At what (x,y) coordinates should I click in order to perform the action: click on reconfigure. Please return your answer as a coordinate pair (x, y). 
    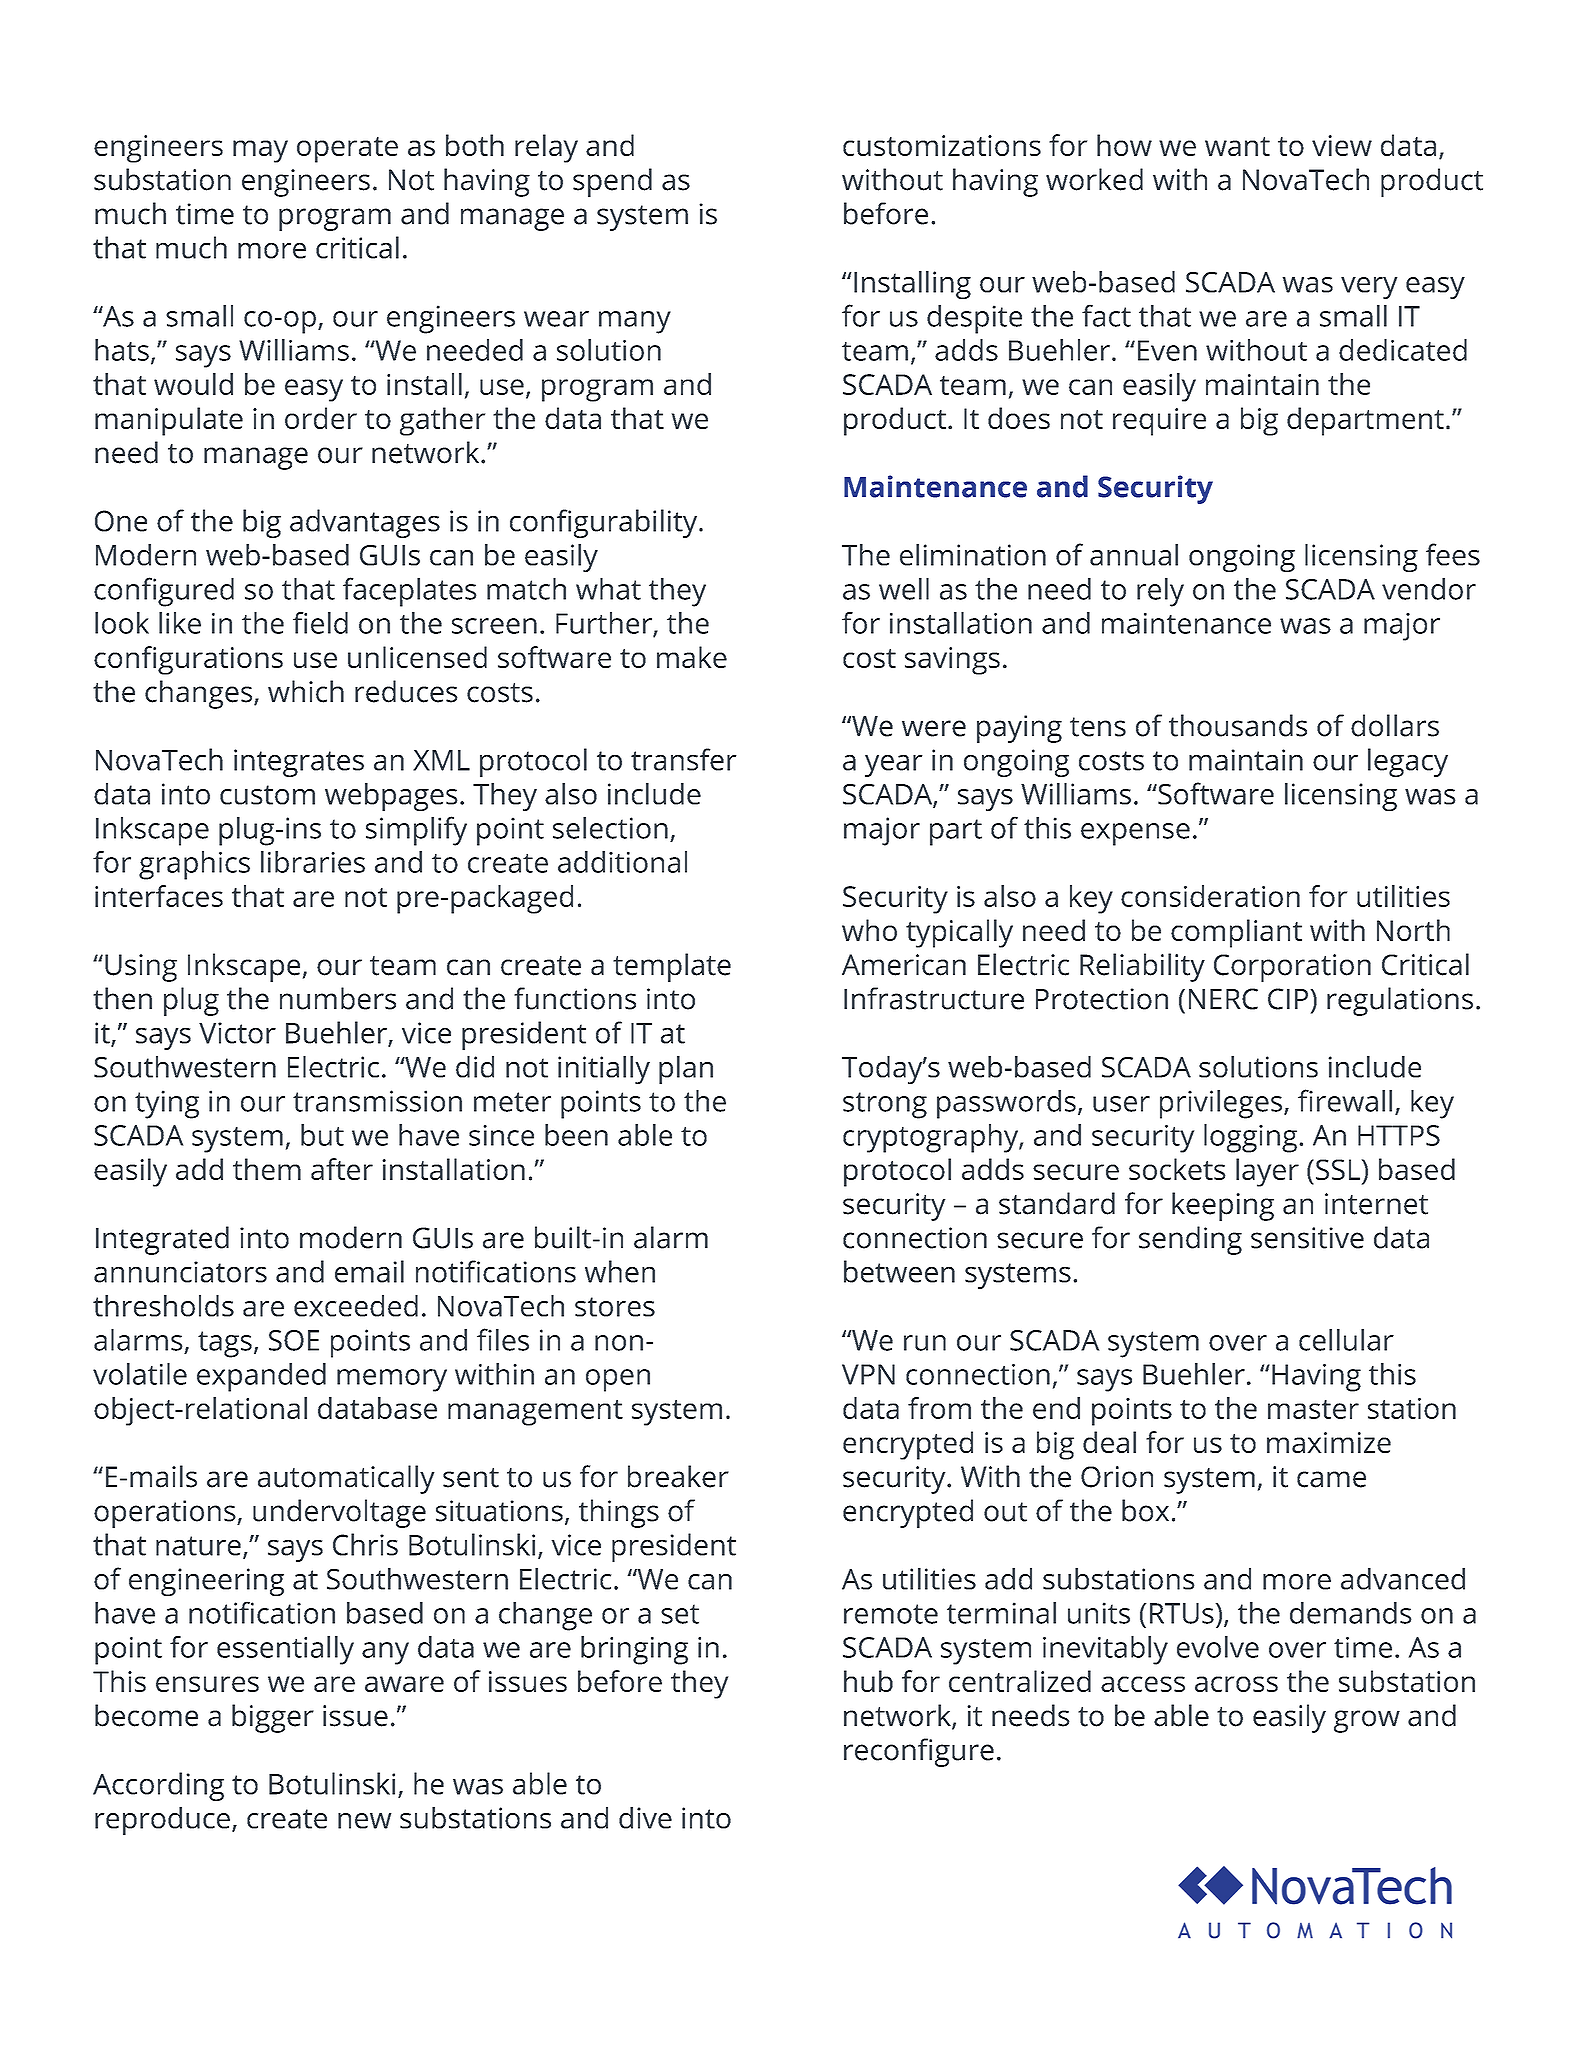
    Looking at the image, I should click on (919, 1752).
